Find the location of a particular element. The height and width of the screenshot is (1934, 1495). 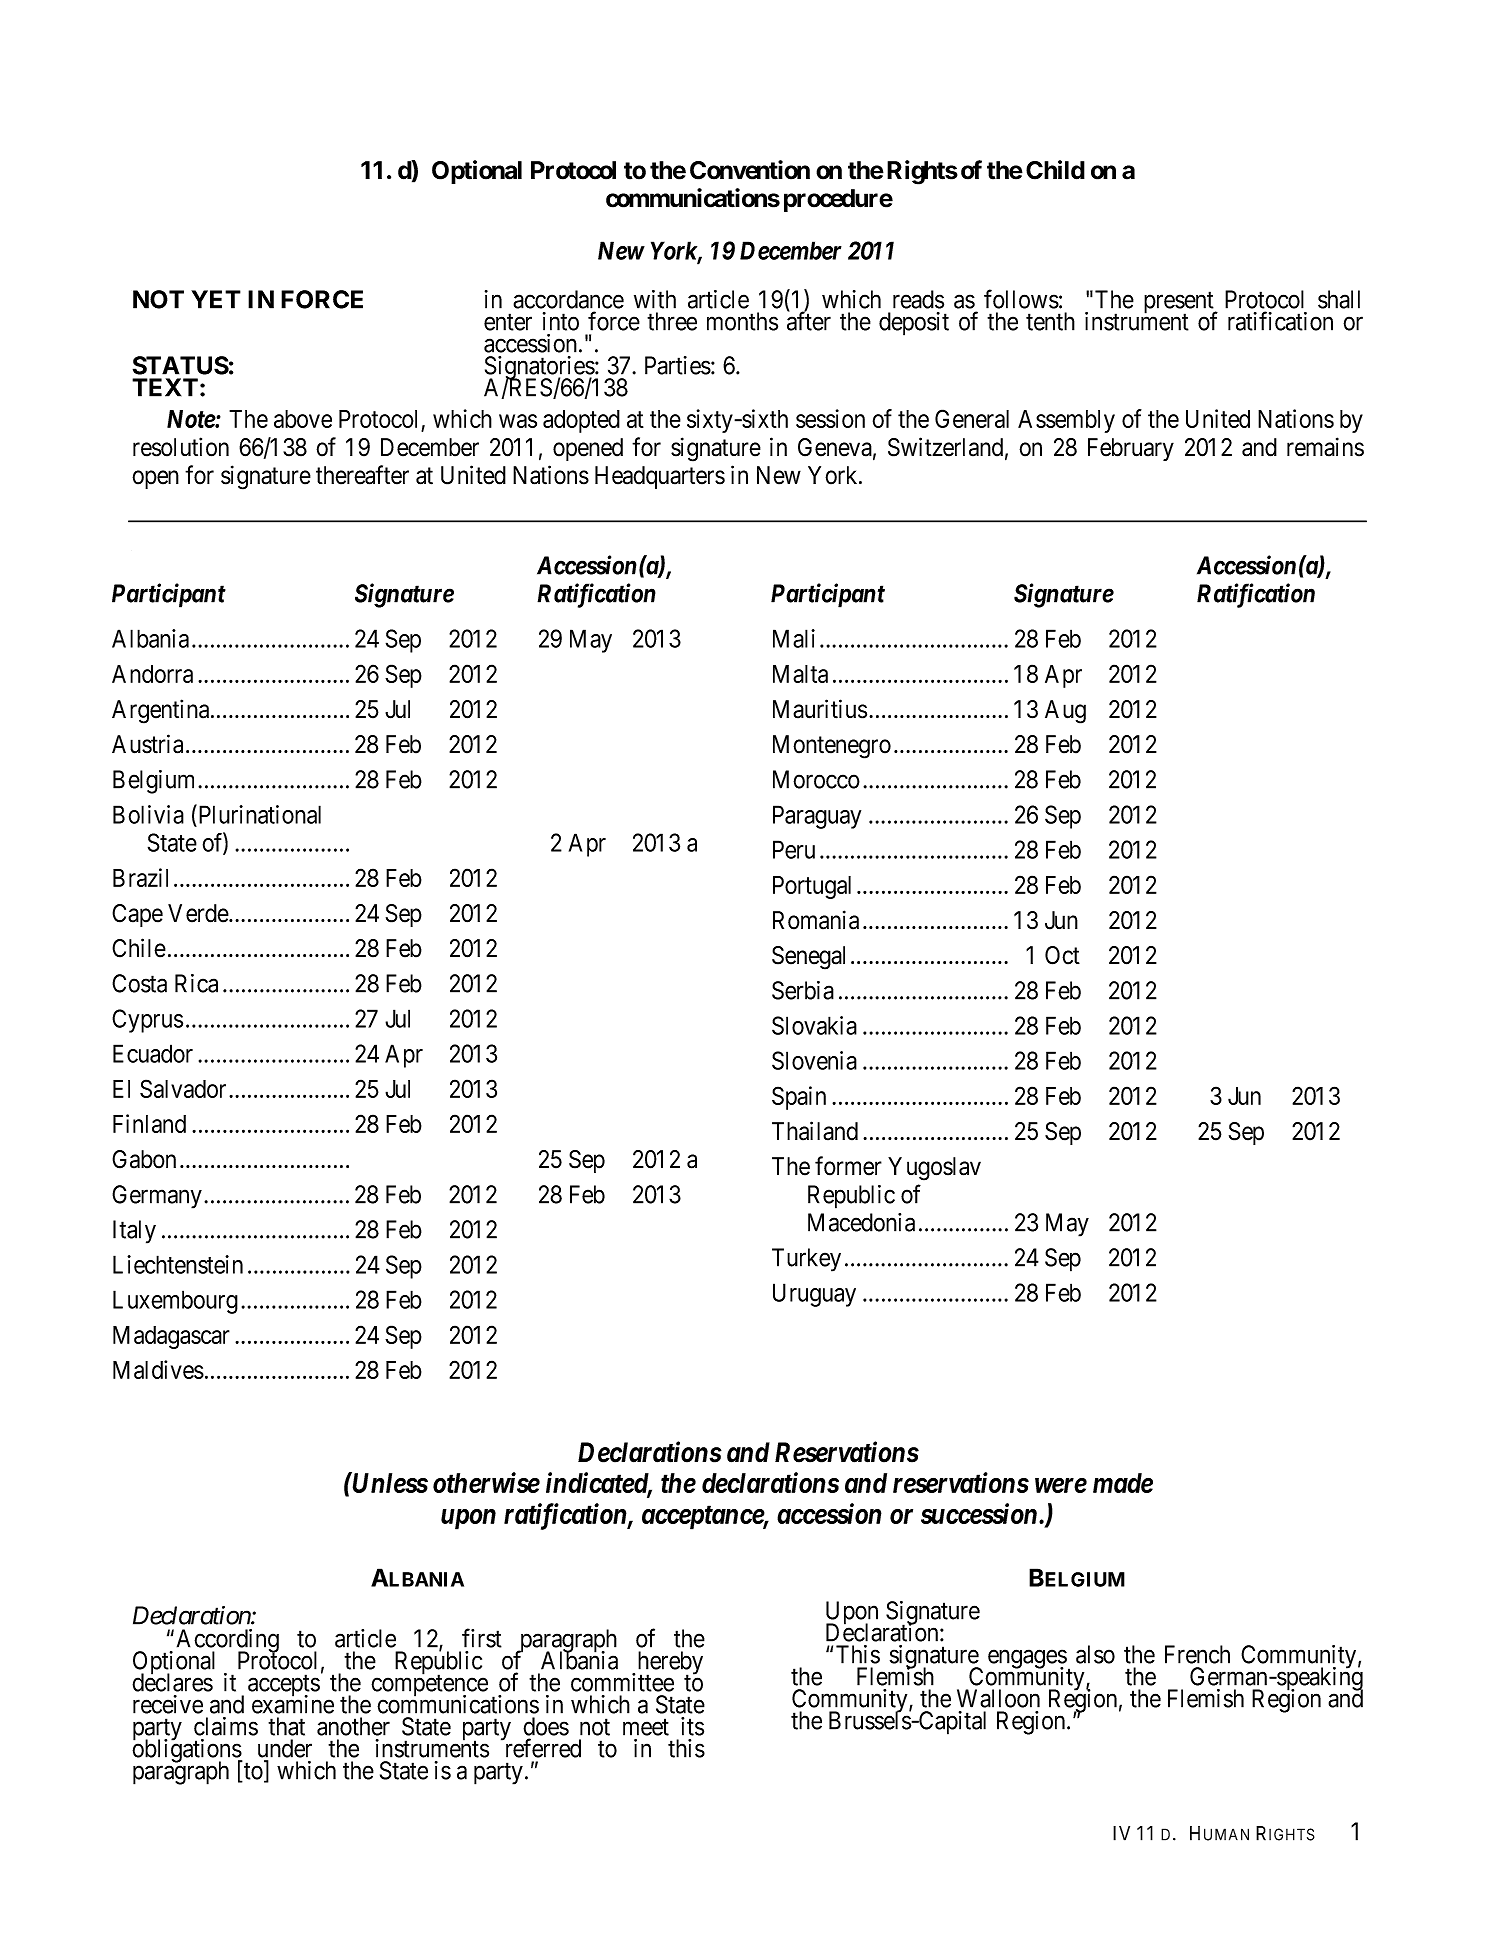

Yugoslav is located at coordinates (934, 1169).
